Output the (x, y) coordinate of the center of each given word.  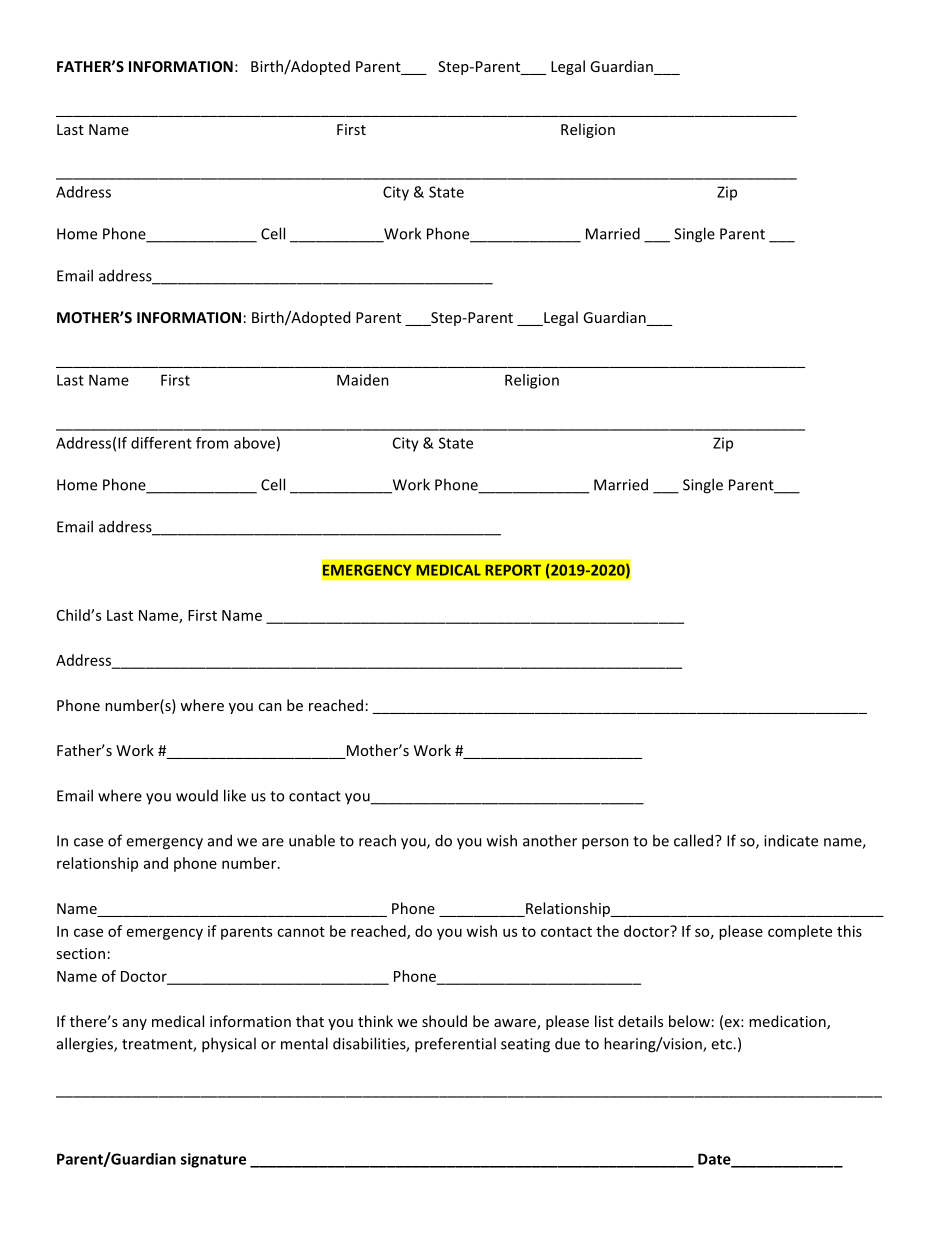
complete (800, 932)
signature (213, 1160)
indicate (791, 840)
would (197, 795)
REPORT (513, 570)
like (235, 795)
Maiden (363, 380)
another (550, 840)
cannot (301, 932)
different (161, 443)
